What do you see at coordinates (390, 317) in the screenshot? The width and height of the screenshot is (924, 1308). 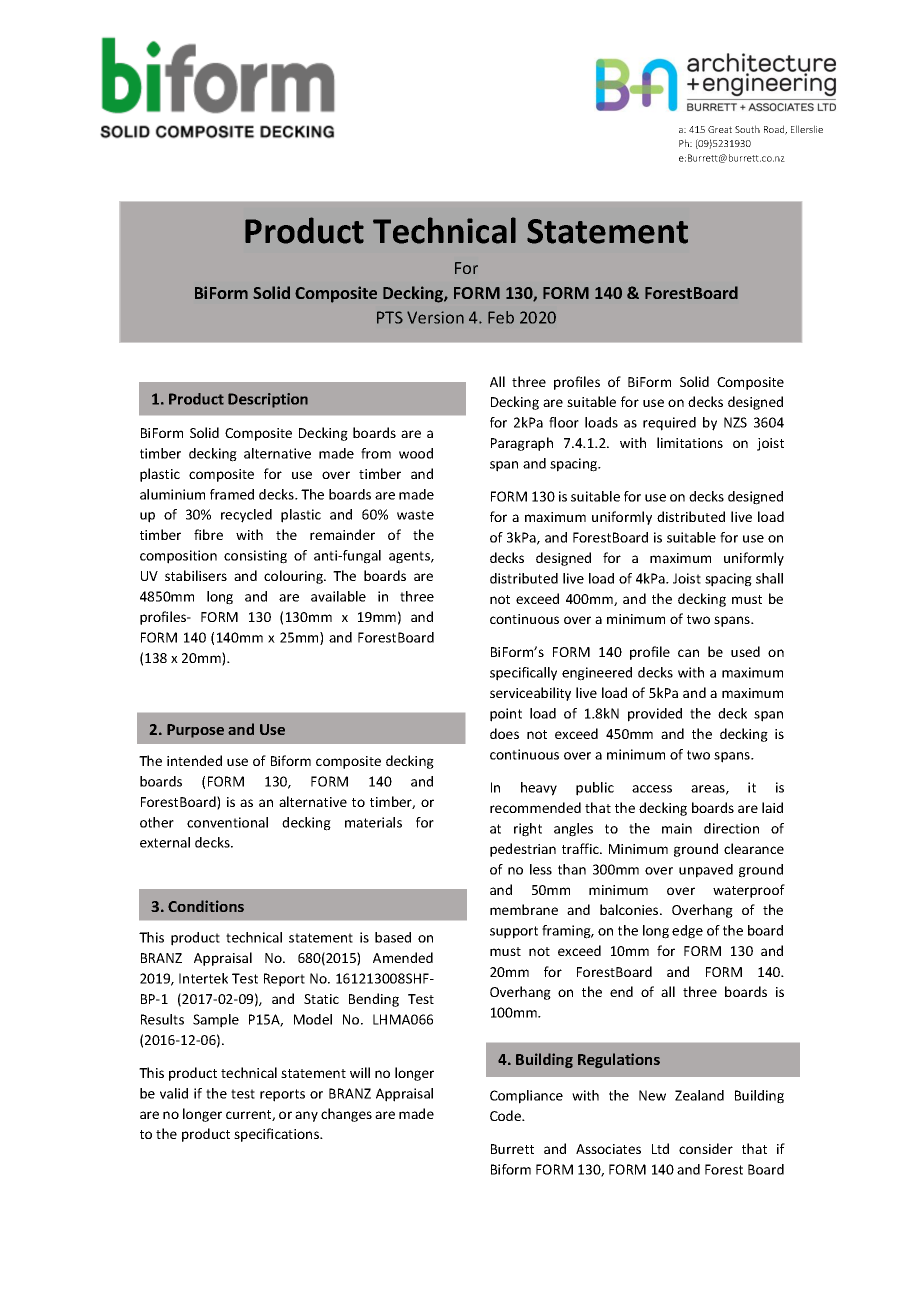 I see `PTS` at bounding box center [390, 317].
